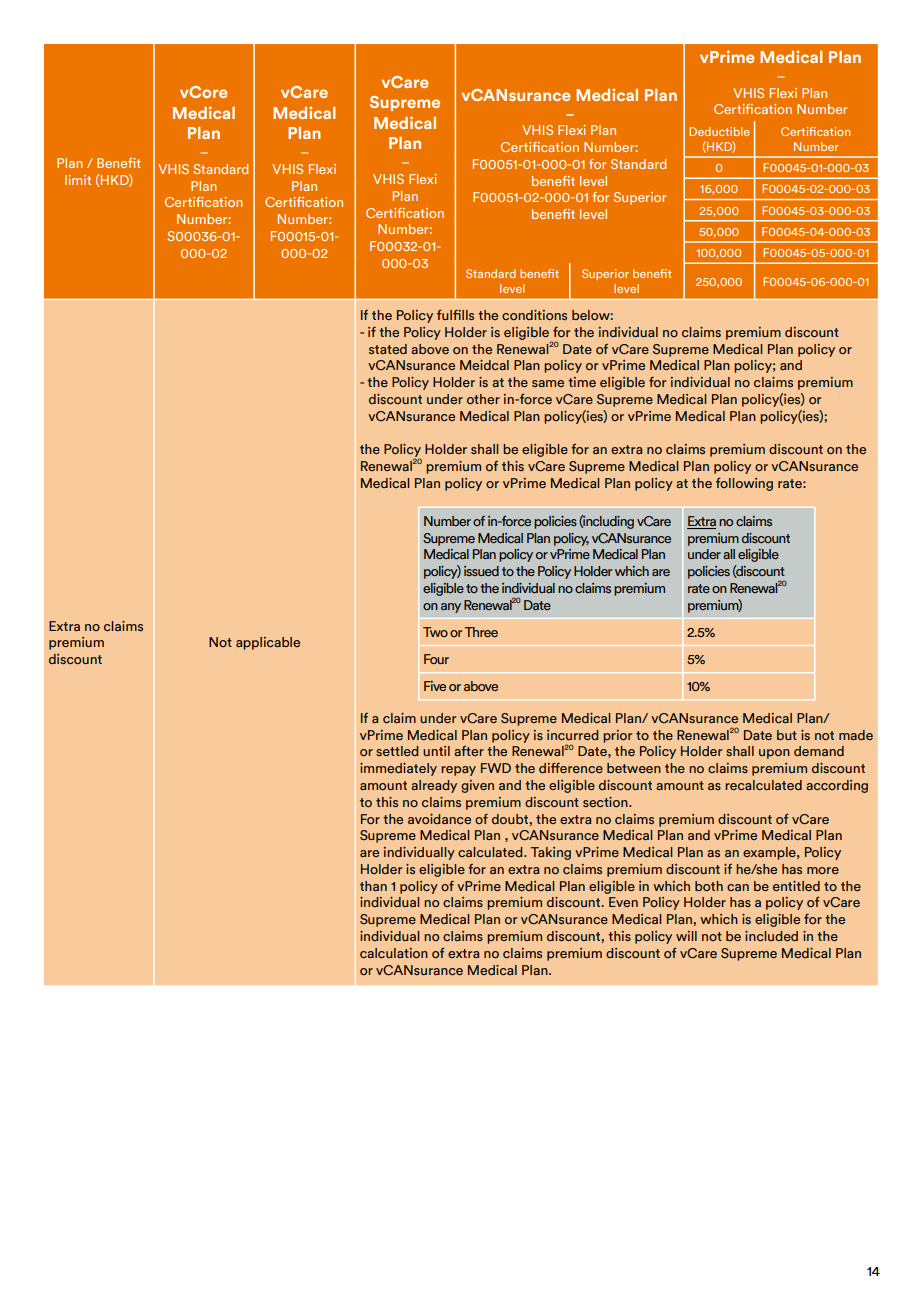 The width and height of the screenshot is (924, 1308). I want to click on issued, so click(481, 571).
